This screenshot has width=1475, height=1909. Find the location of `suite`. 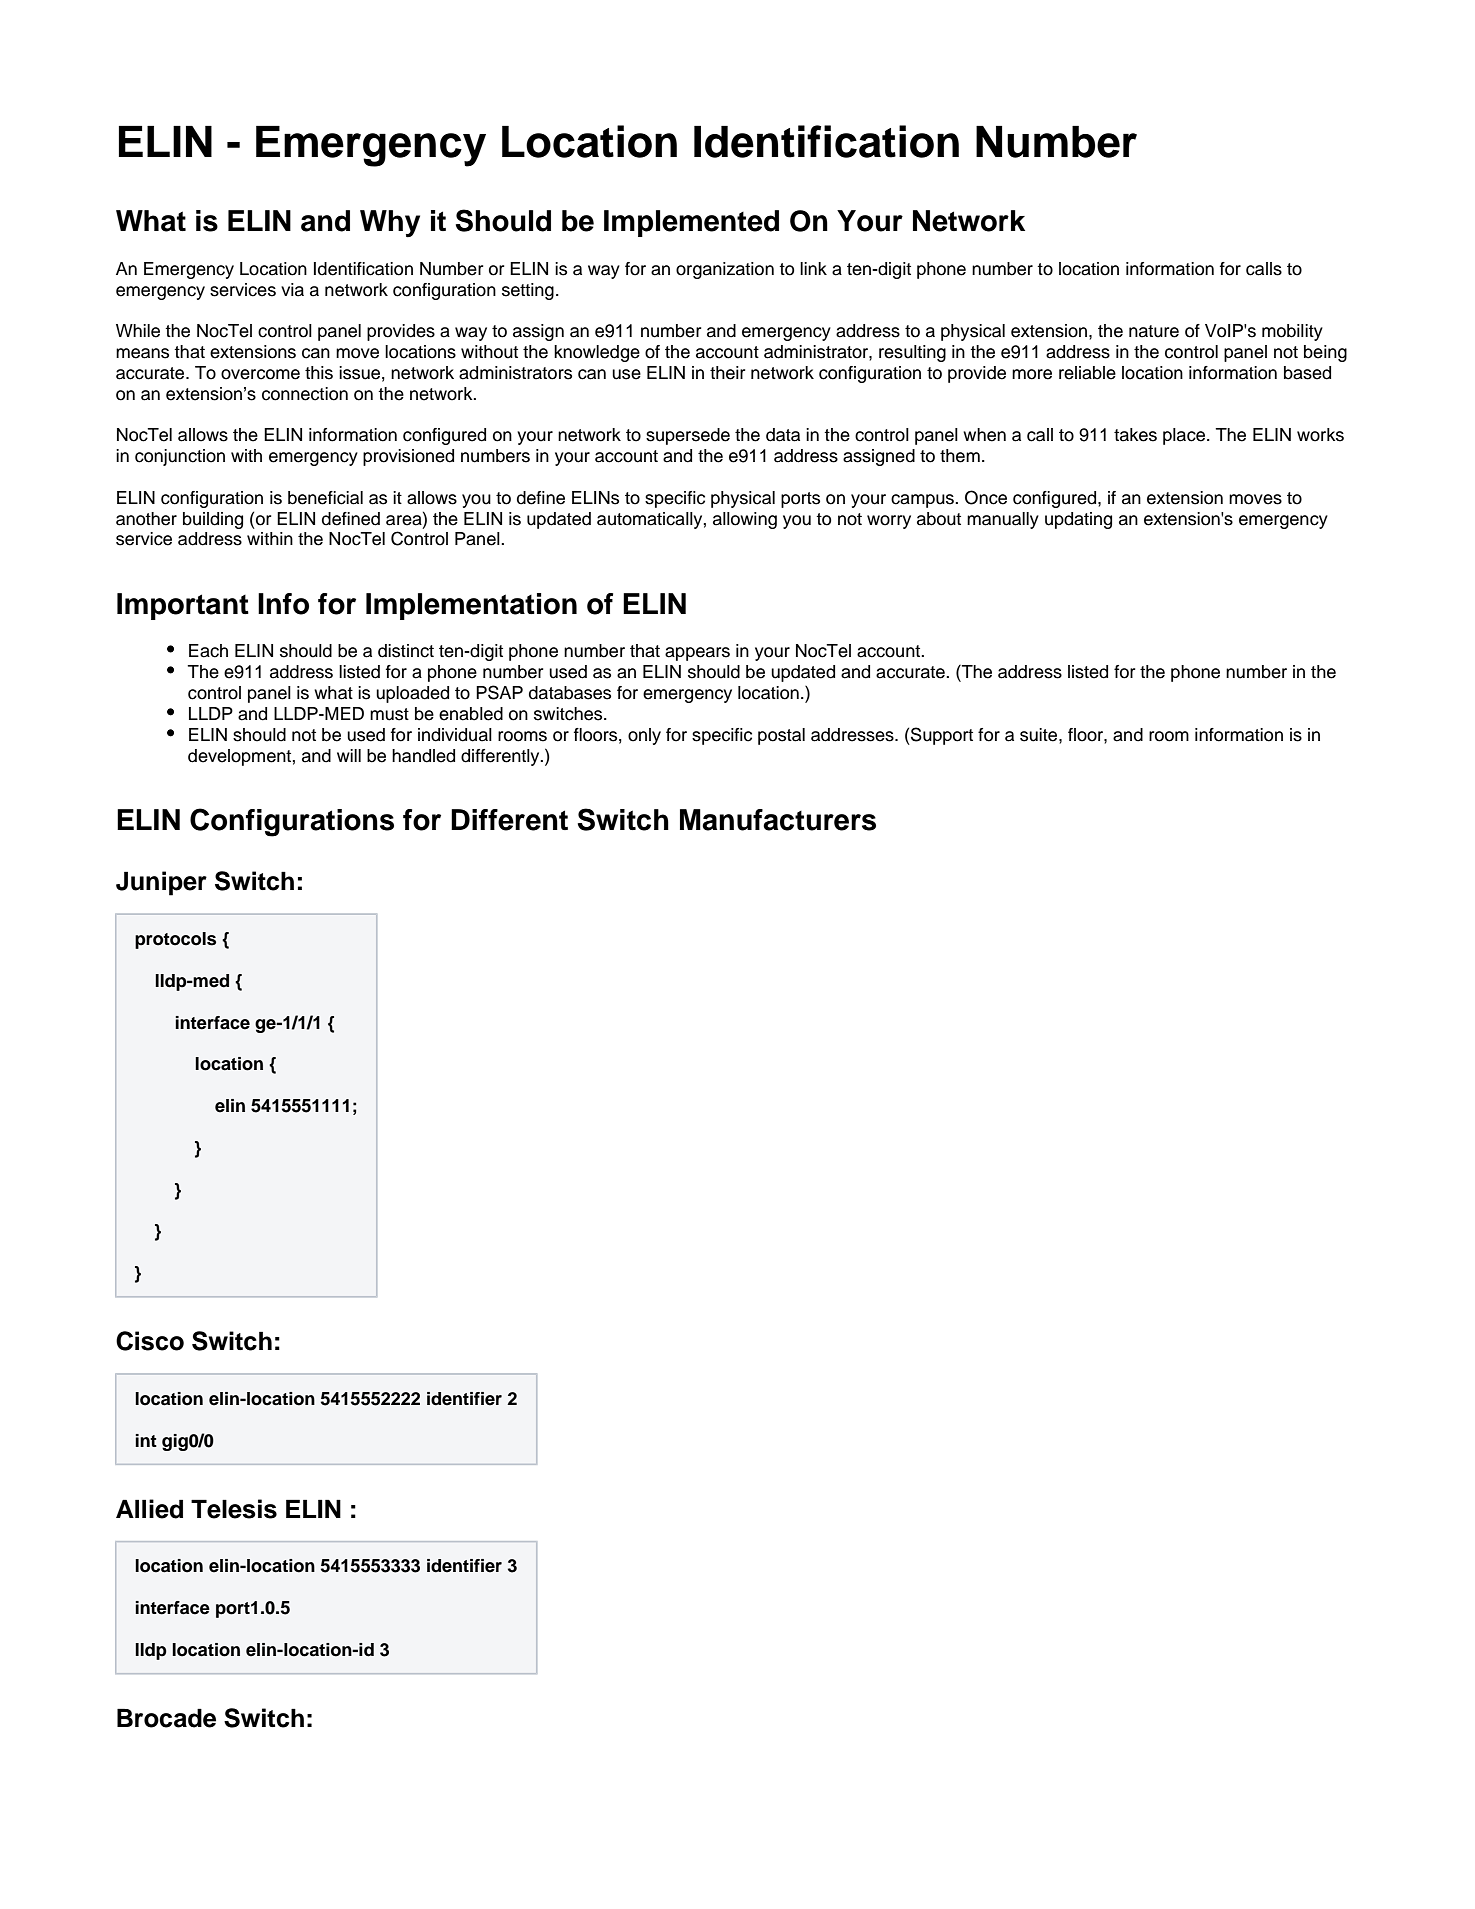

suite is located at coordinates (1040, 735).
